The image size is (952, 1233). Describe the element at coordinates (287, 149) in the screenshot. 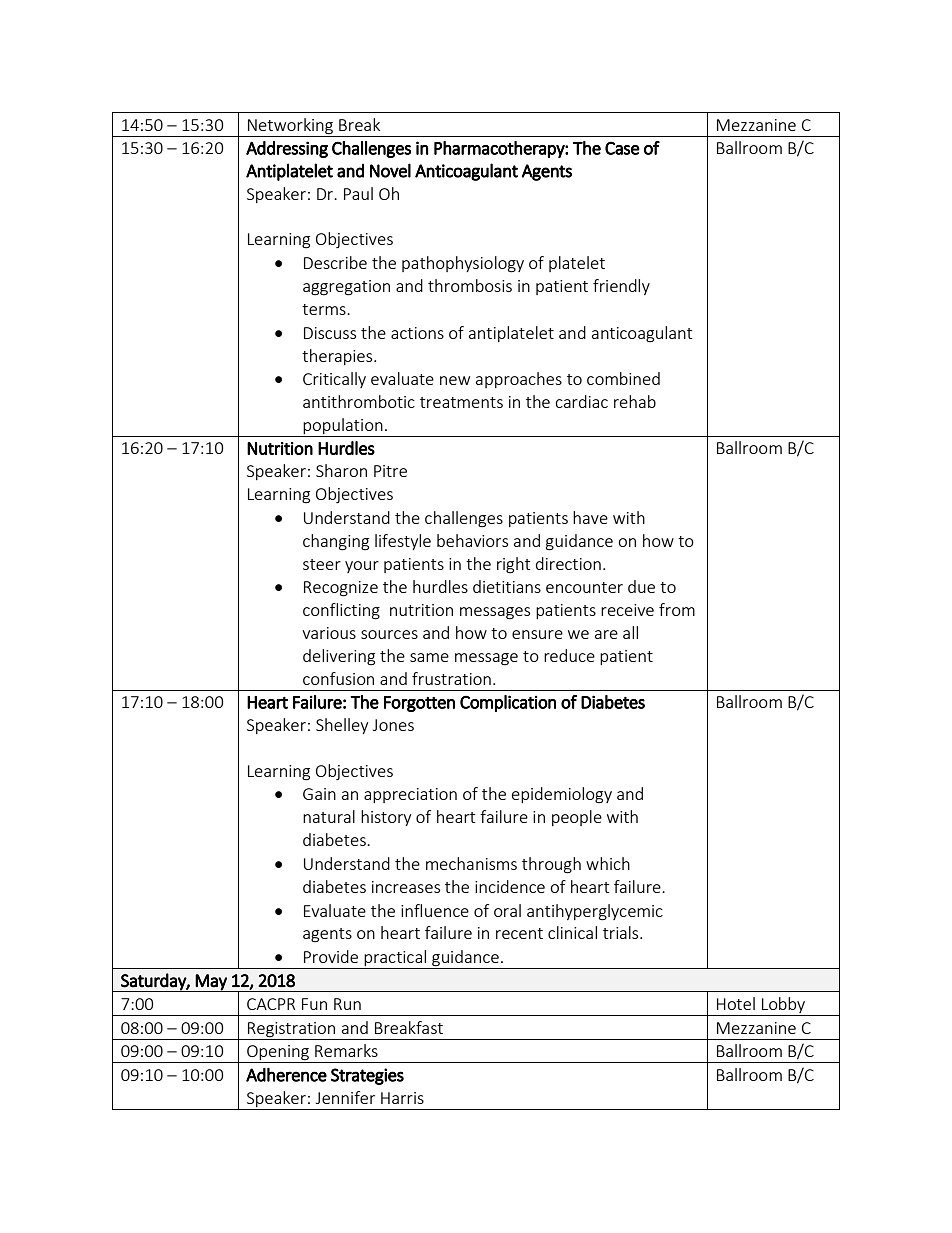

I see `Addressing` at that location.
